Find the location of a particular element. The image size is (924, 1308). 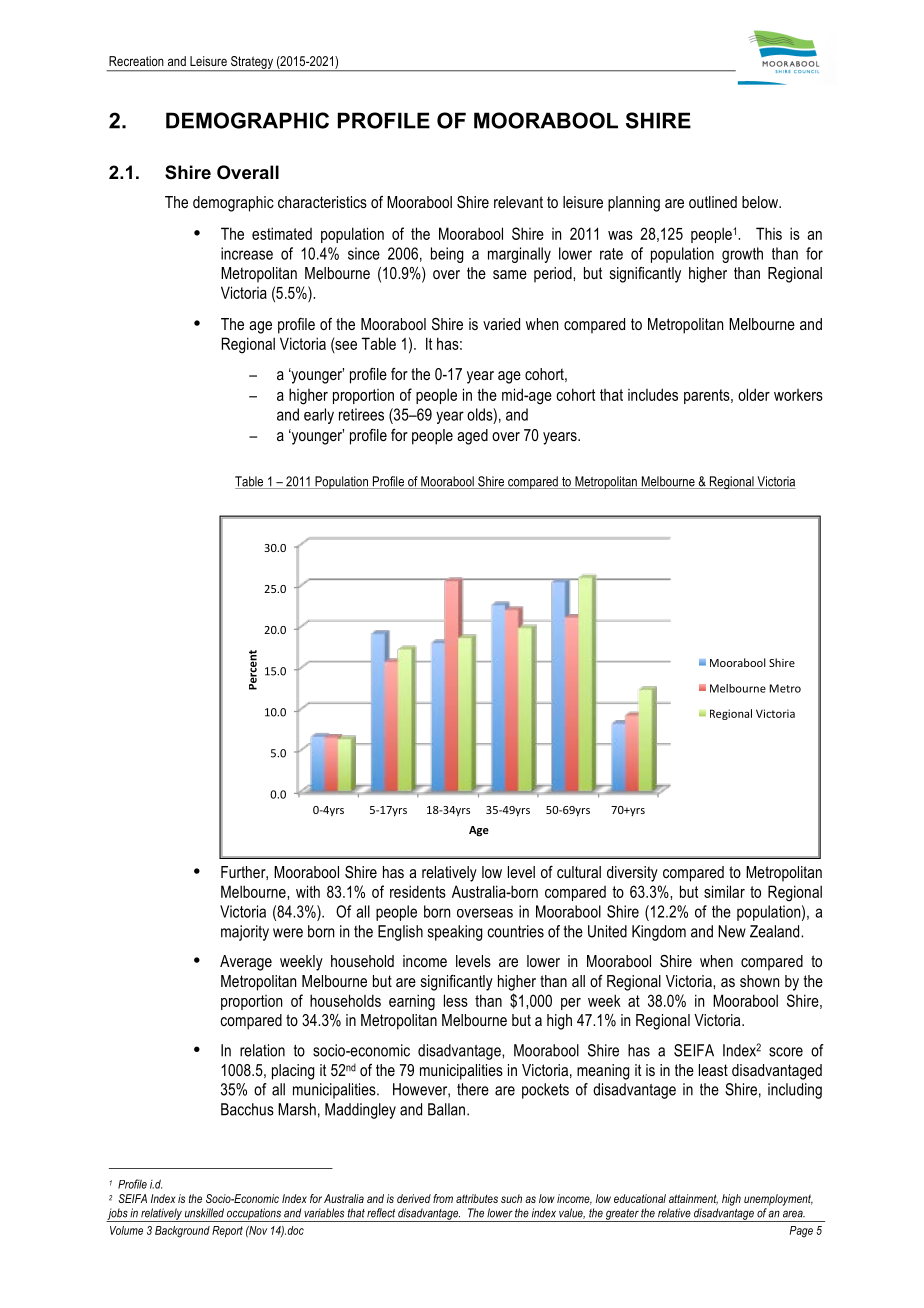

unskilled is located at coordinates (204, 1213).
